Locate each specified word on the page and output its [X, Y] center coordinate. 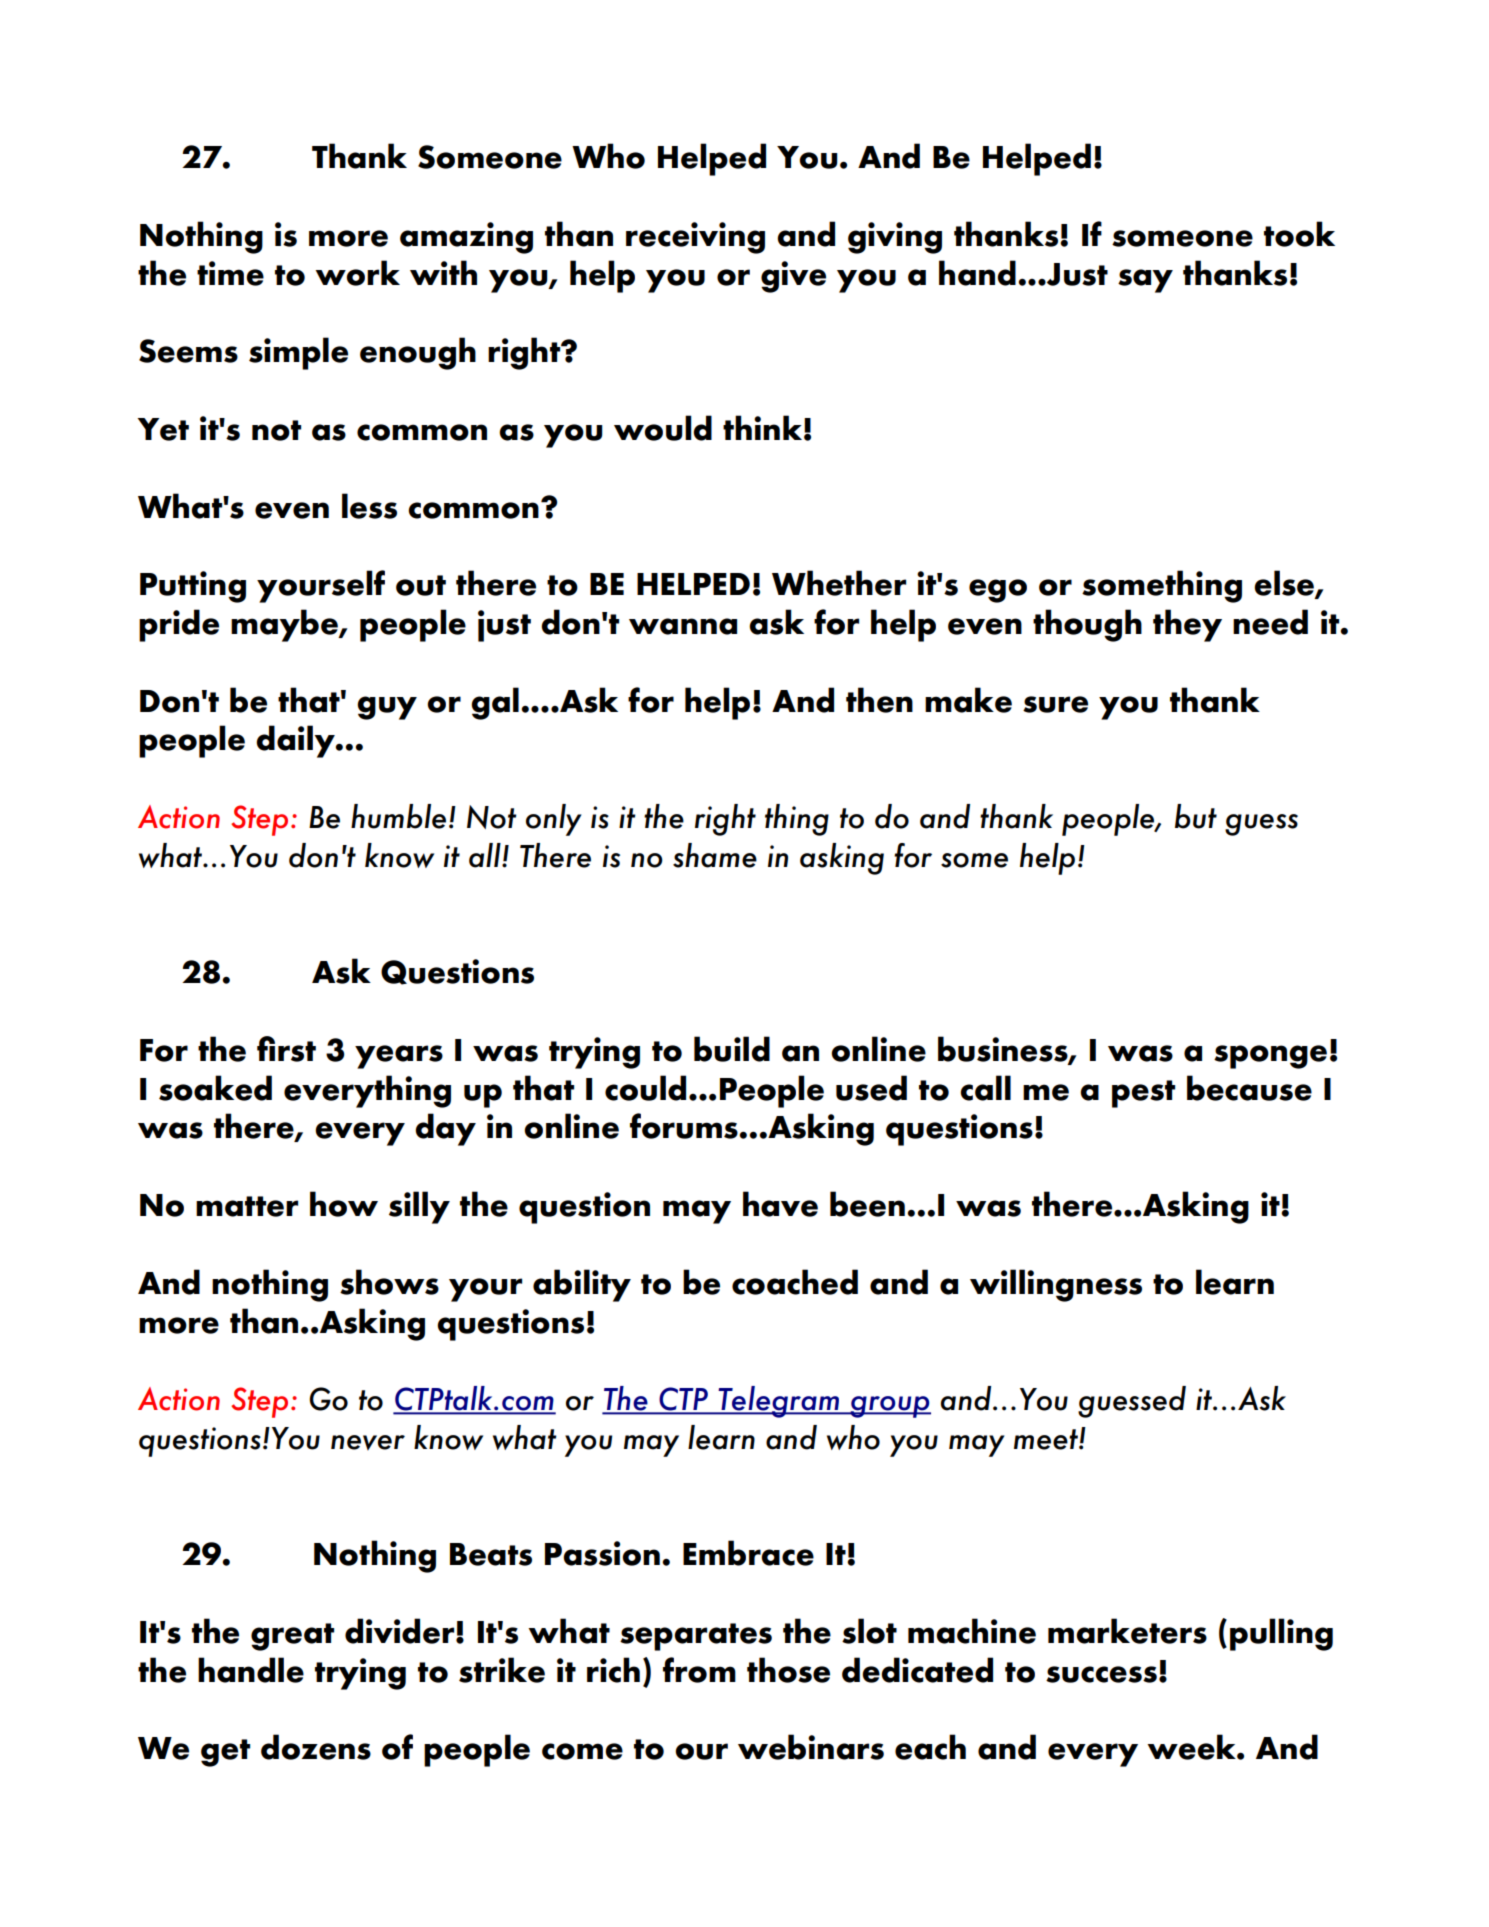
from [699, 1670]
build [732, 1049]
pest [1143, 1094]
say [1145, 281]
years [399, 1057]
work [357, 273]
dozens [316, 1747]
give [793, 277]
